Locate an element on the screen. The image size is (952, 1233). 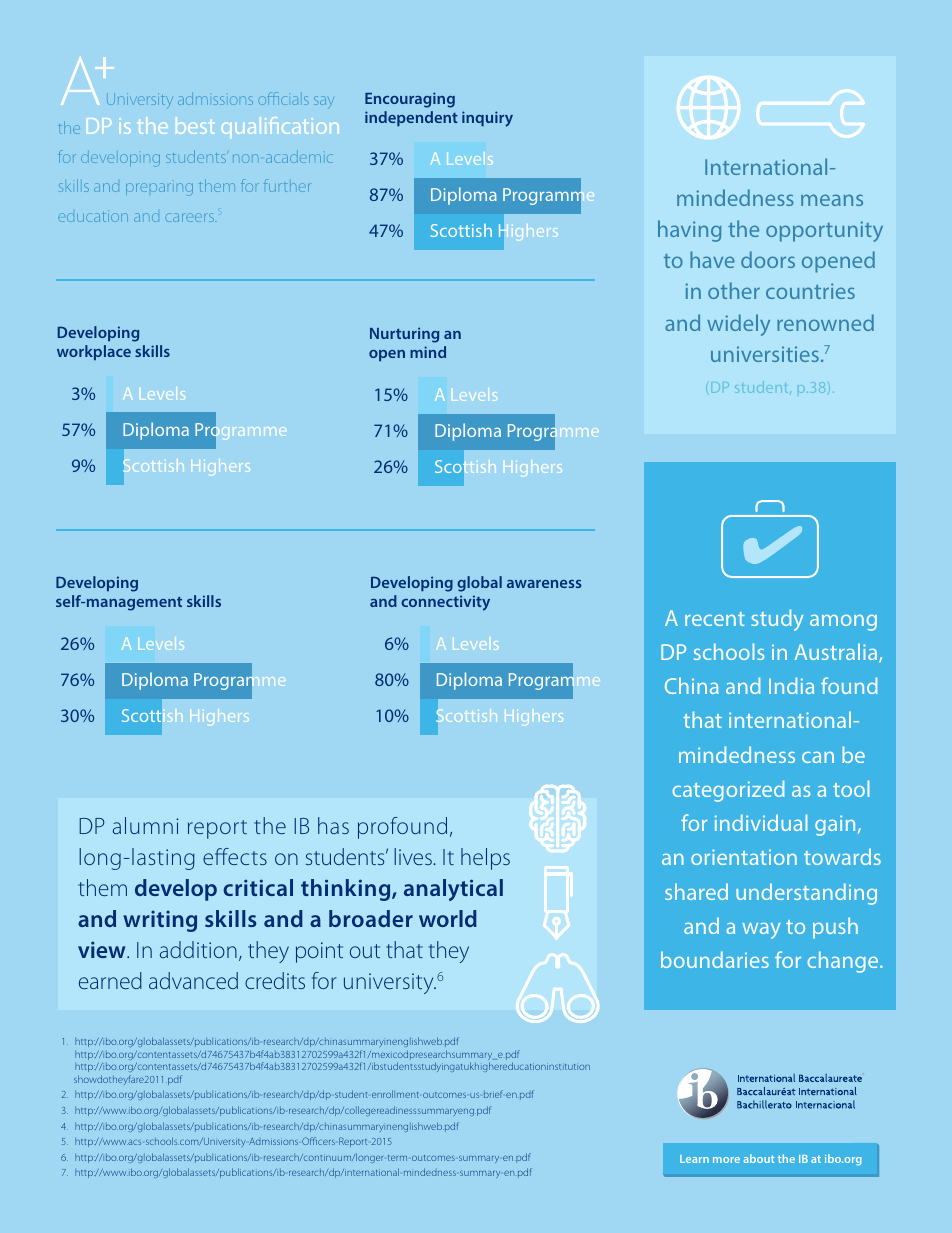
Learn is located at coordinates (694, 1159).
